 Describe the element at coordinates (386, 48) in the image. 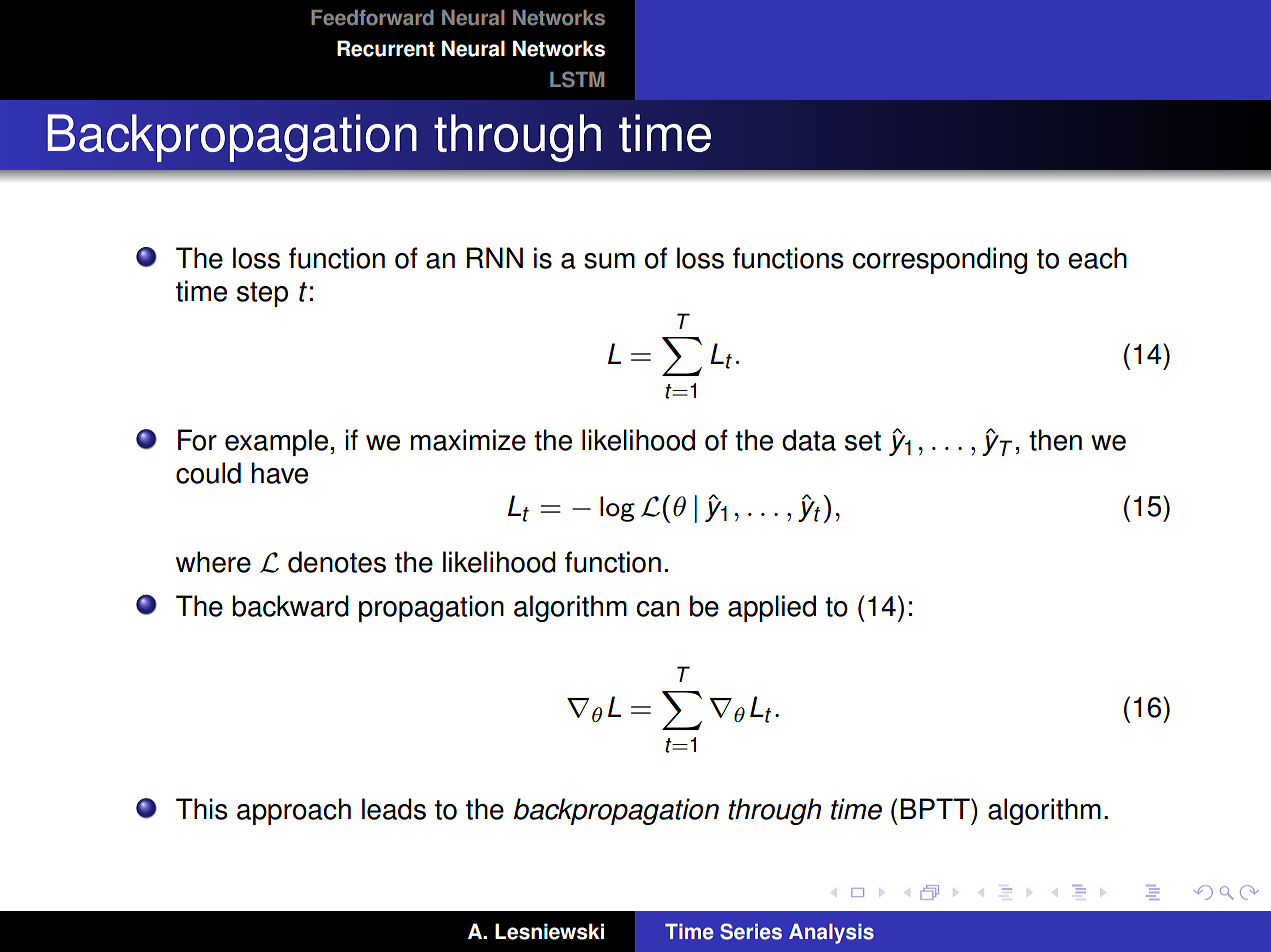

I see `Recurrent` at that location.
